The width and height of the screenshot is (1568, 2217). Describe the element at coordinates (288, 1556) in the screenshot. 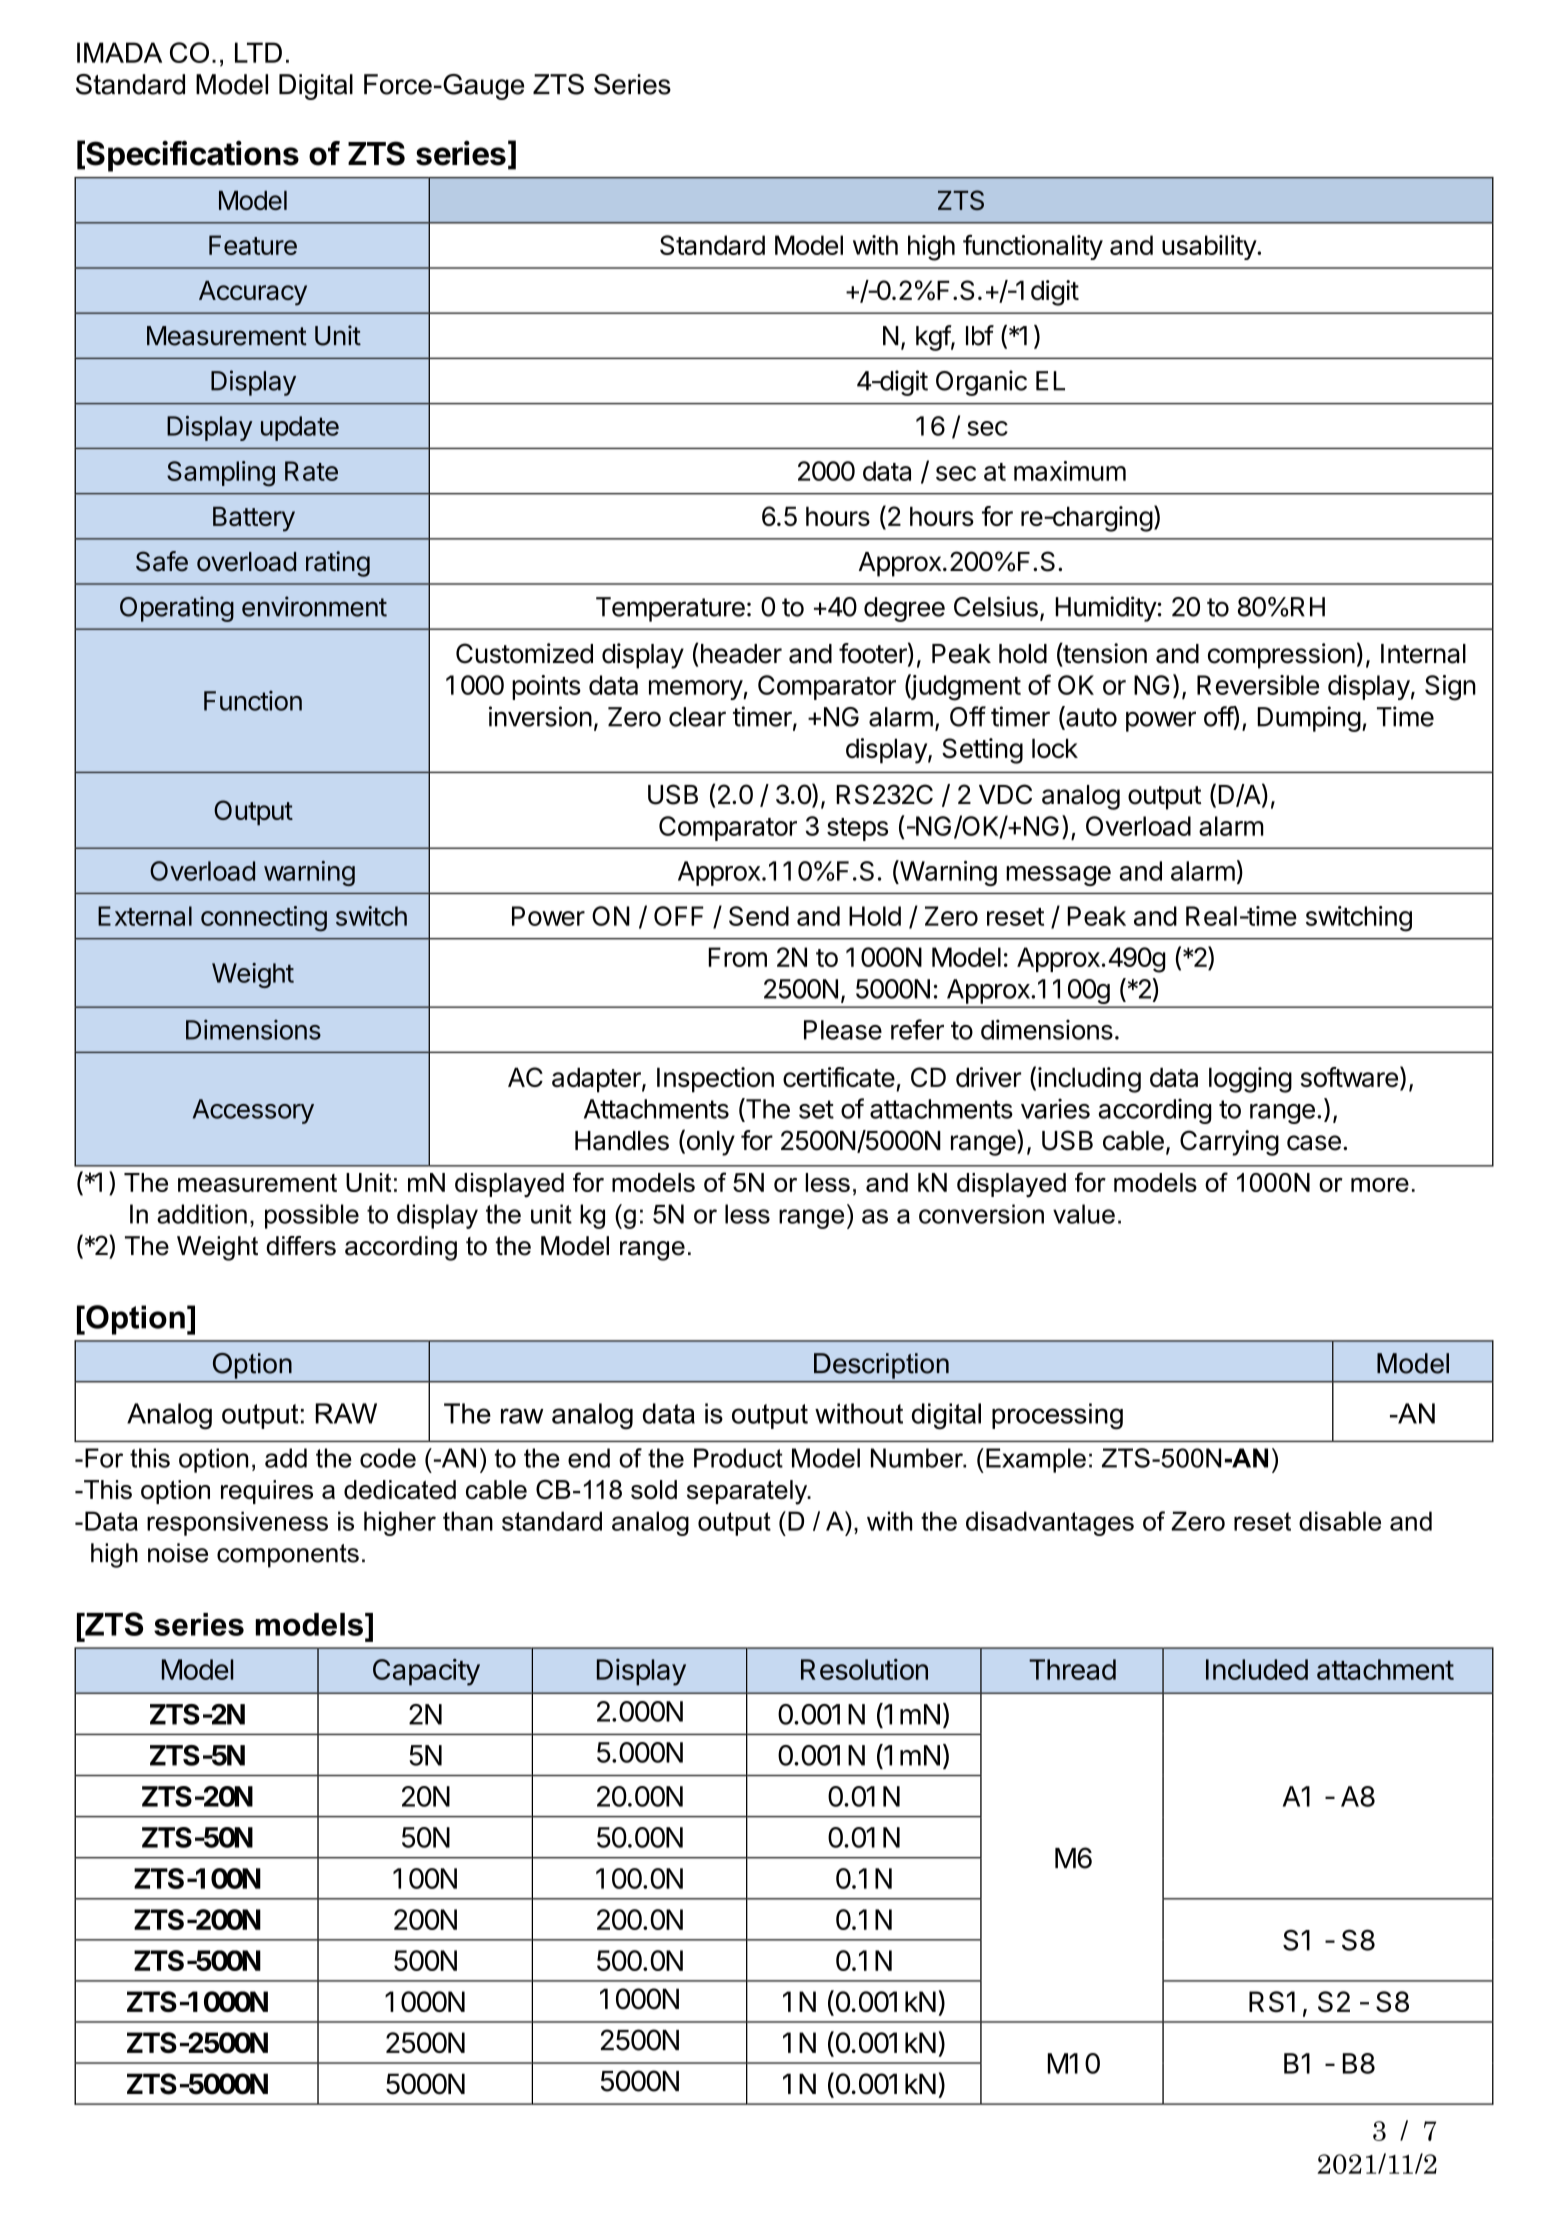

I see `components` at that location.
